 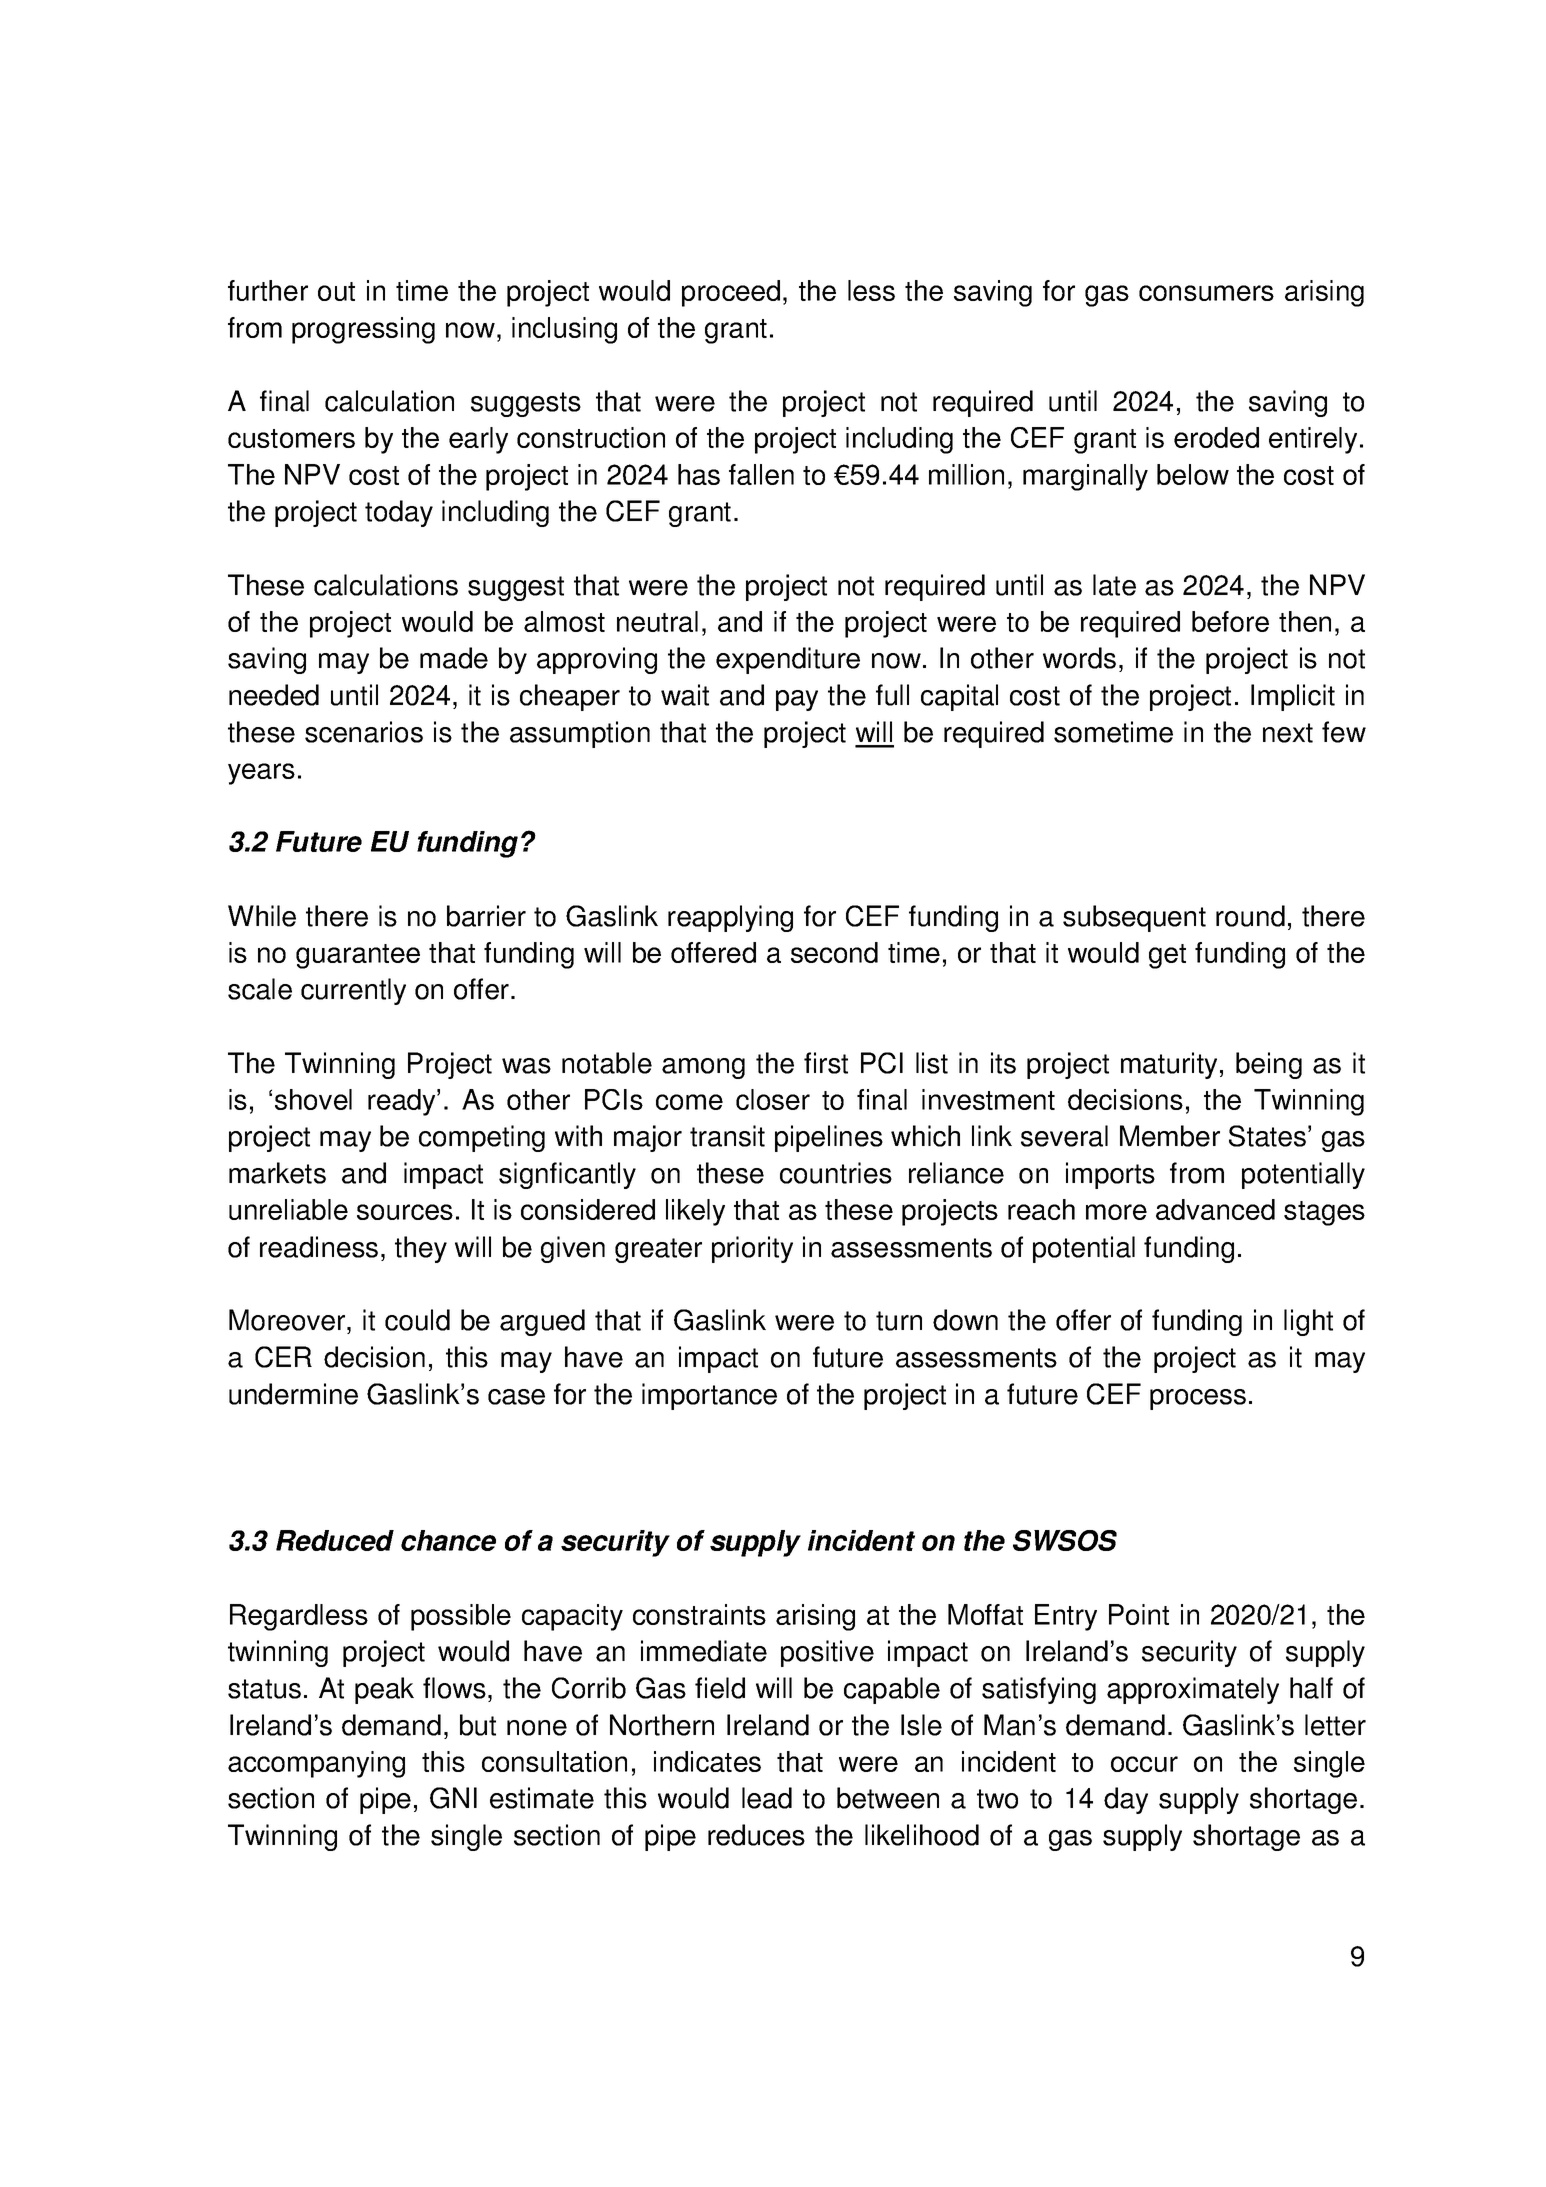 I want to click on currently, so click(x=353, y=991).
